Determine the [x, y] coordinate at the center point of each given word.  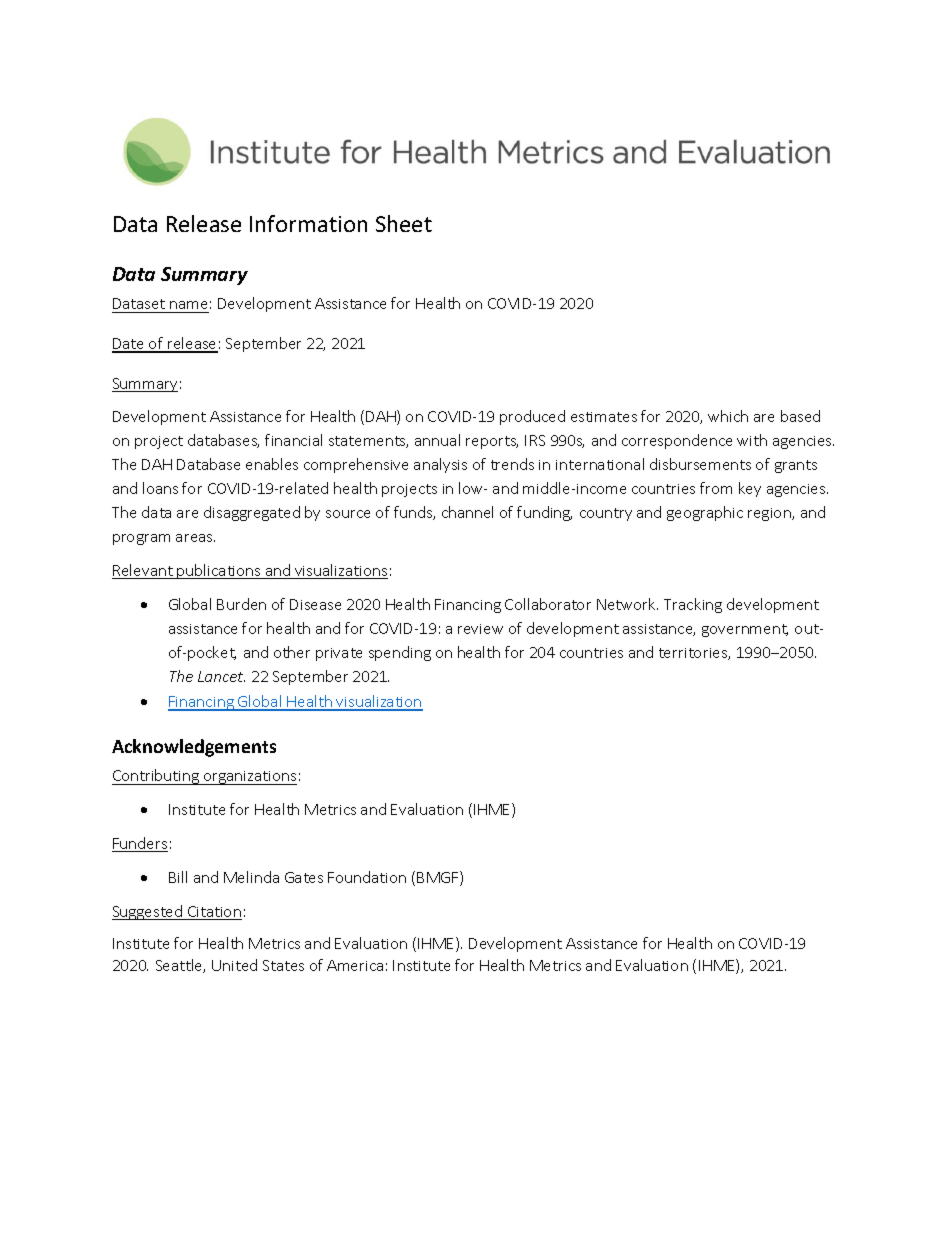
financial [293, 440]
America [355, 965]
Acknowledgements [194, 748]
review [480, 629]
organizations [249, 778]
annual [437, 440]
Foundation [367, 877]
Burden [241, 604]
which [728, 416]
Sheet [404, 223]
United [234, 965]
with [752, 440]
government [745, 630]
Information [308, 223]
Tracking [693, 605]
